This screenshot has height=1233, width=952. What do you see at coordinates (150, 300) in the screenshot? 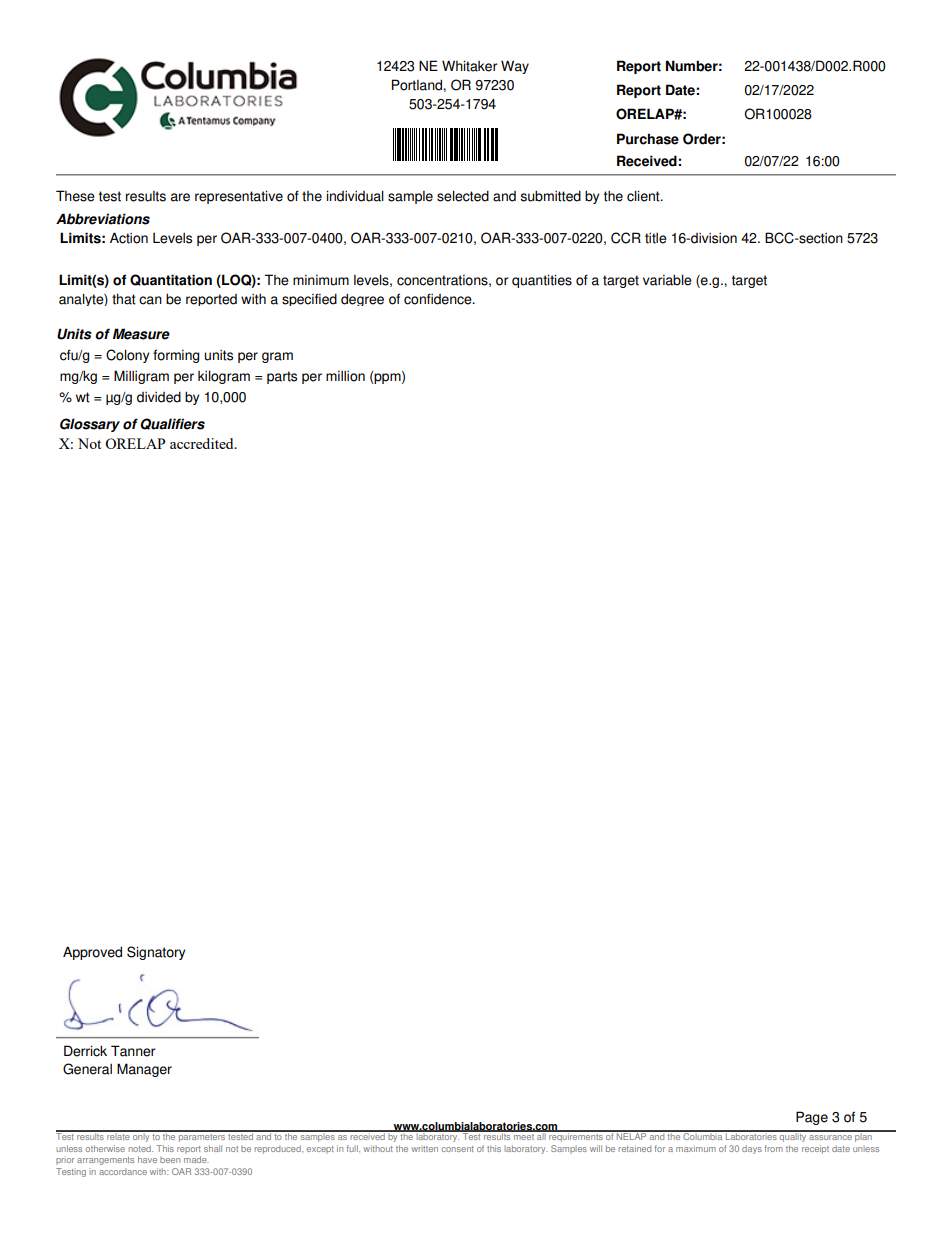
I see `can` at bounding box center [150, 300].
